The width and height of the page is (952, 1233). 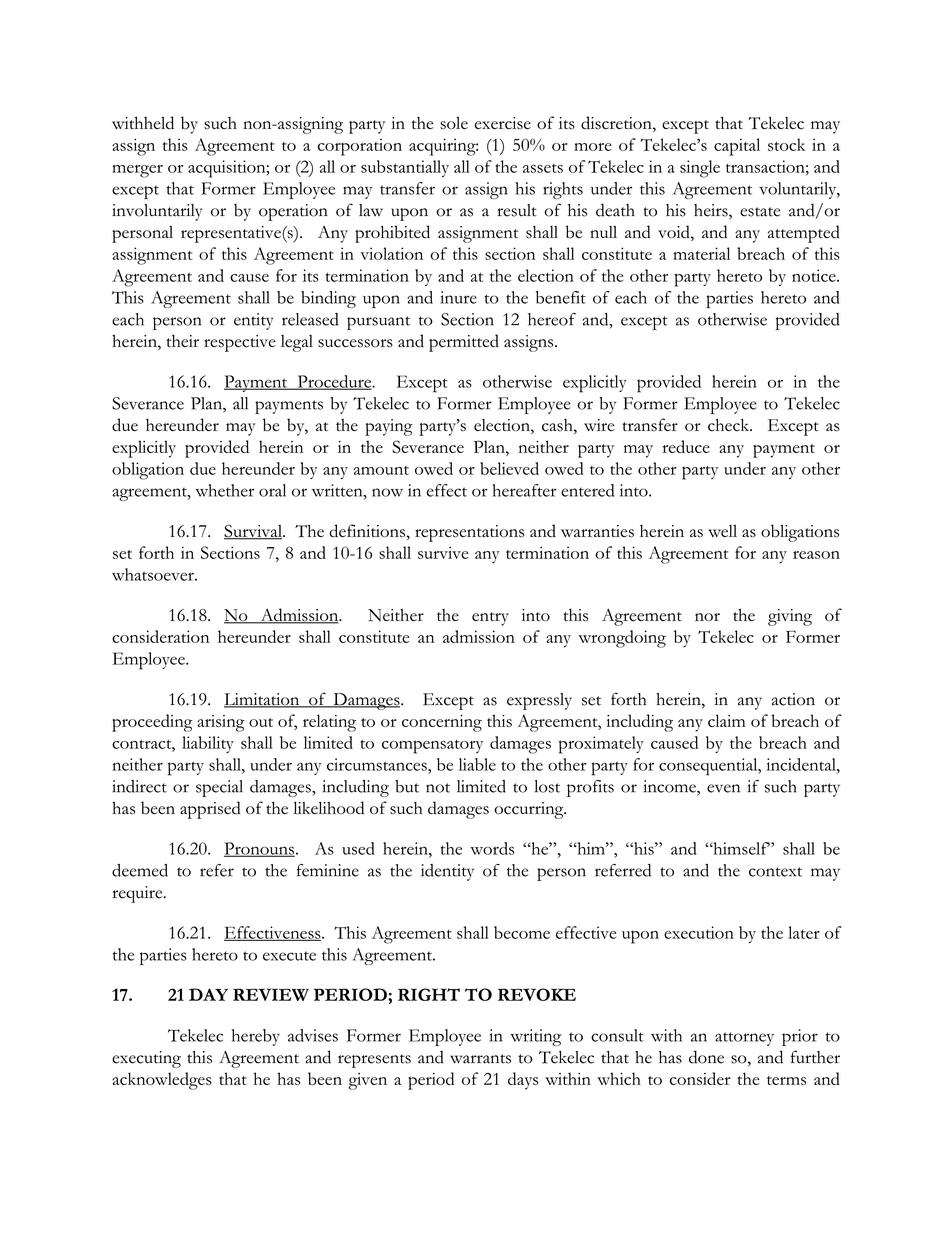 What do you see at coordinates (726, 720) in the page?
I see `claim` at bounding box center [726, 720].
